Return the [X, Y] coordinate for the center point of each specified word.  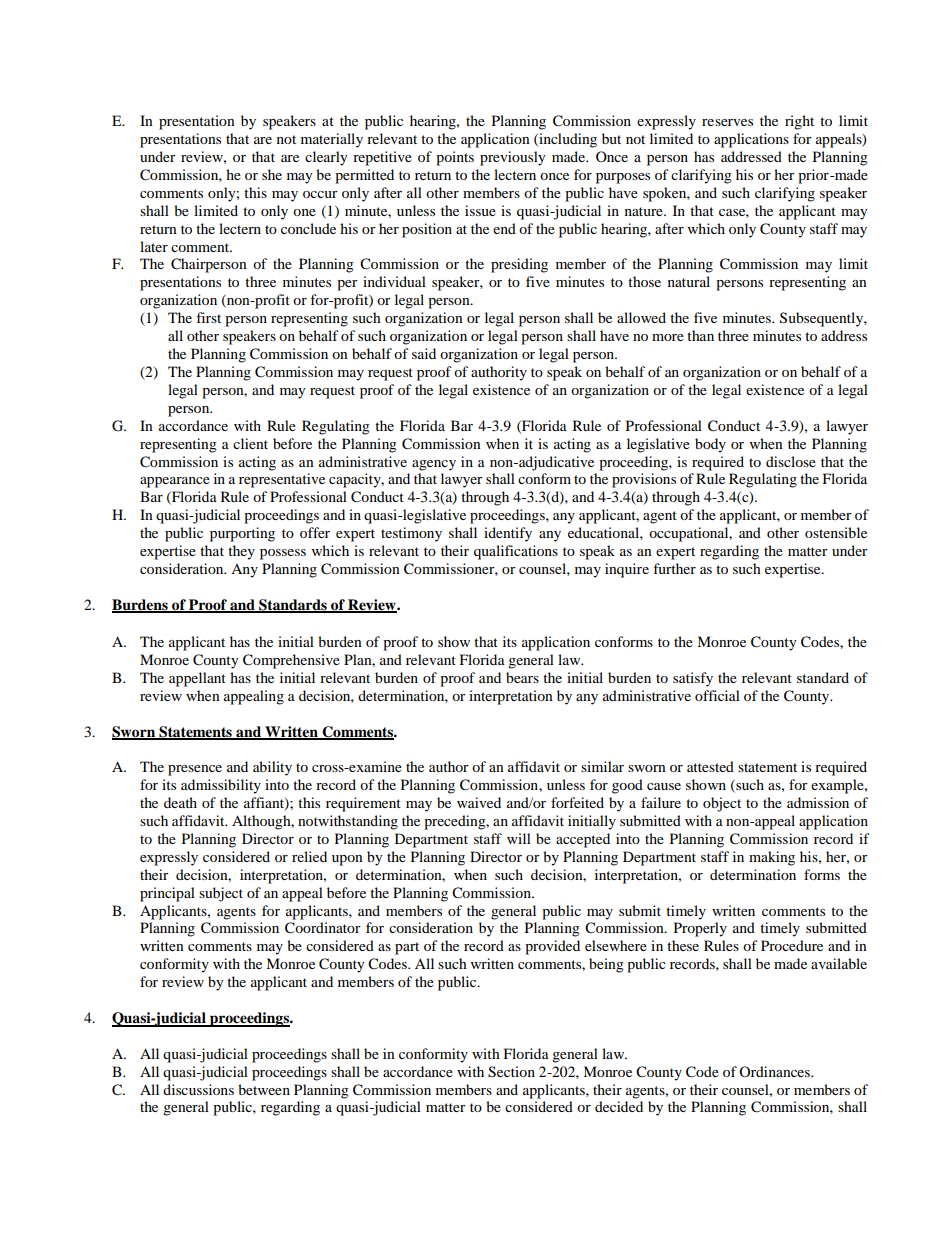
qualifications [516, 552]
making [772, 858]
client [250, 443]
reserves [727, 122]
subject [221, 894]
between [264, 1089]
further [674, 568]
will [519, 838]
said [424, 353]
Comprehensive [291, 661]
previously [513, 158]
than [700, 335]
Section [511, 1072]
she [272, 174]
